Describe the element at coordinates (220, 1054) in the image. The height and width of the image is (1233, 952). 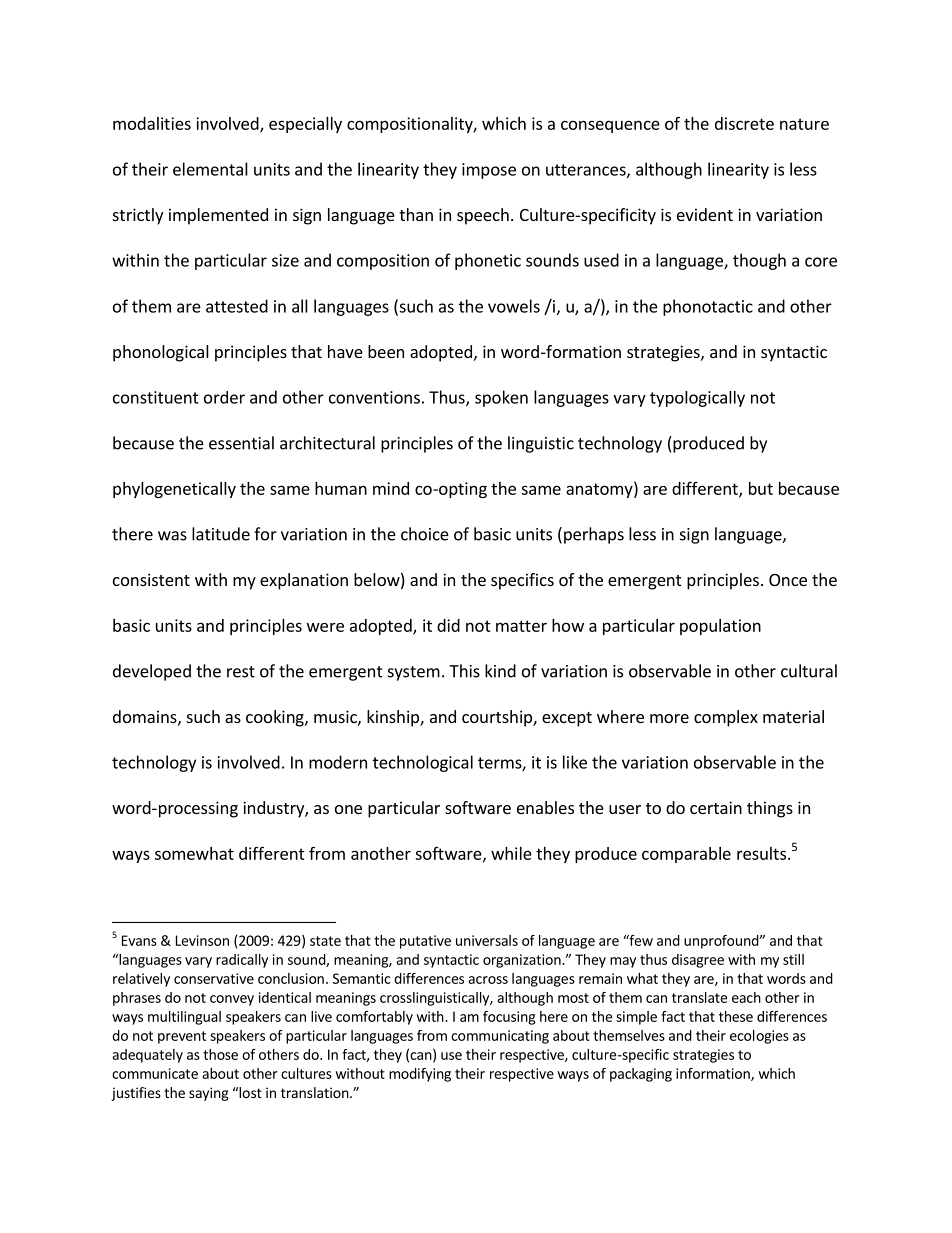
I see `those` at that location.
